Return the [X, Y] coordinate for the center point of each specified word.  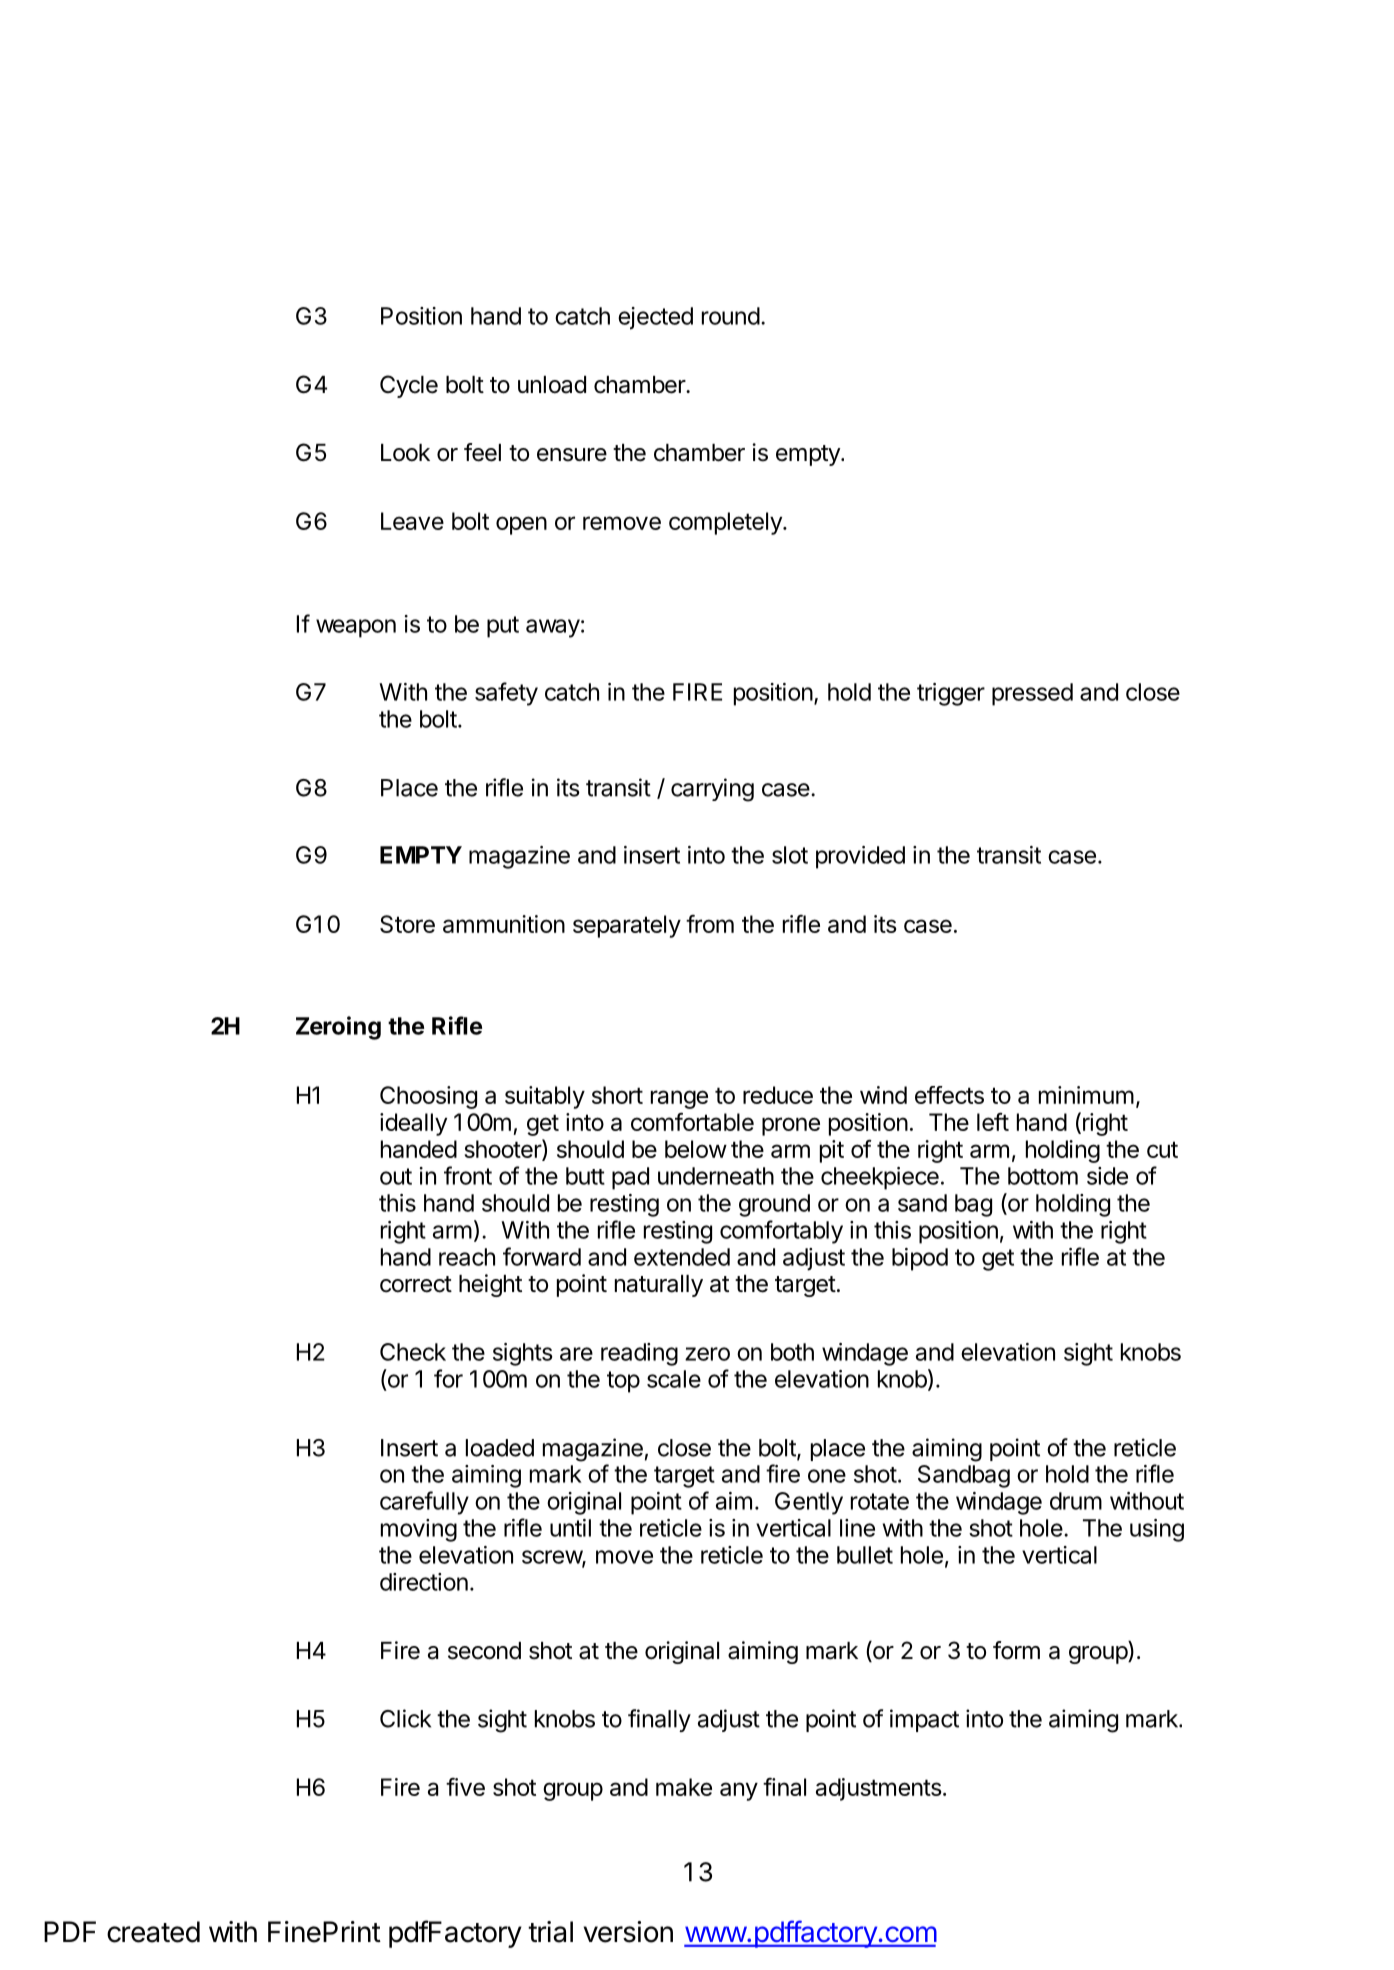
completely [726, 523]
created [153, 1932]
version [628, 1932]
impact [924, 1720]
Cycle [409, 386]
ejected [655, 318]
